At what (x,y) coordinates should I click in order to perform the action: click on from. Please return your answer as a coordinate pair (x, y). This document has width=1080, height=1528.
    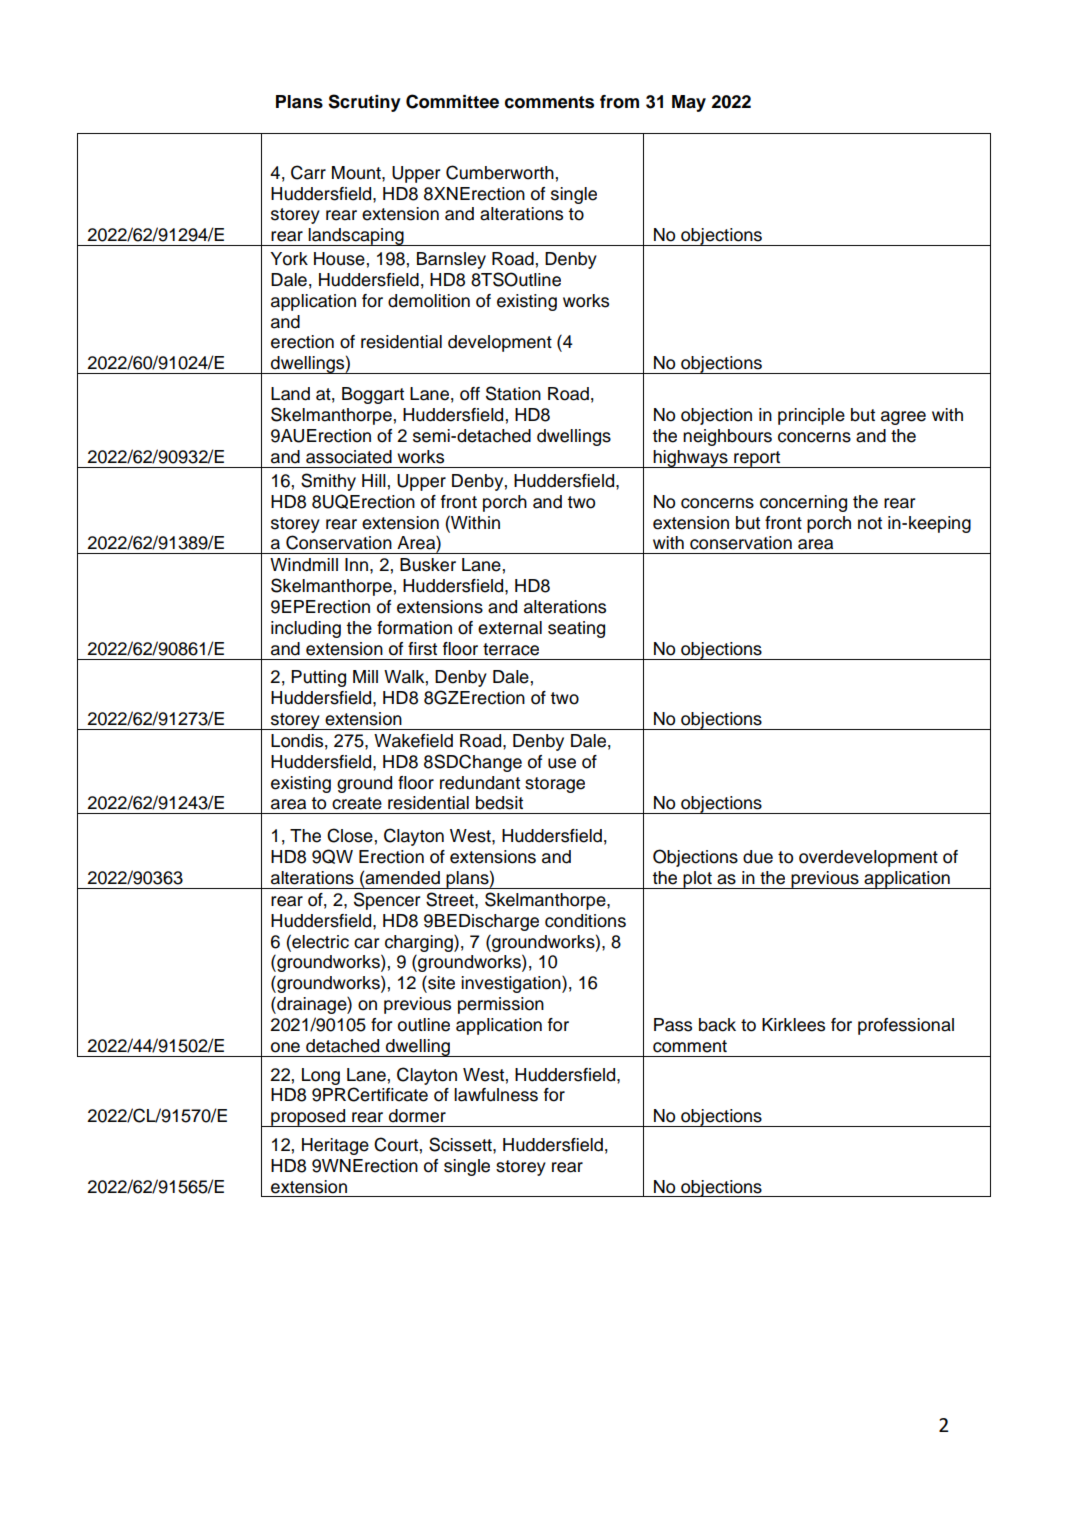
    Looking at the image, I should click on (619, 102).
